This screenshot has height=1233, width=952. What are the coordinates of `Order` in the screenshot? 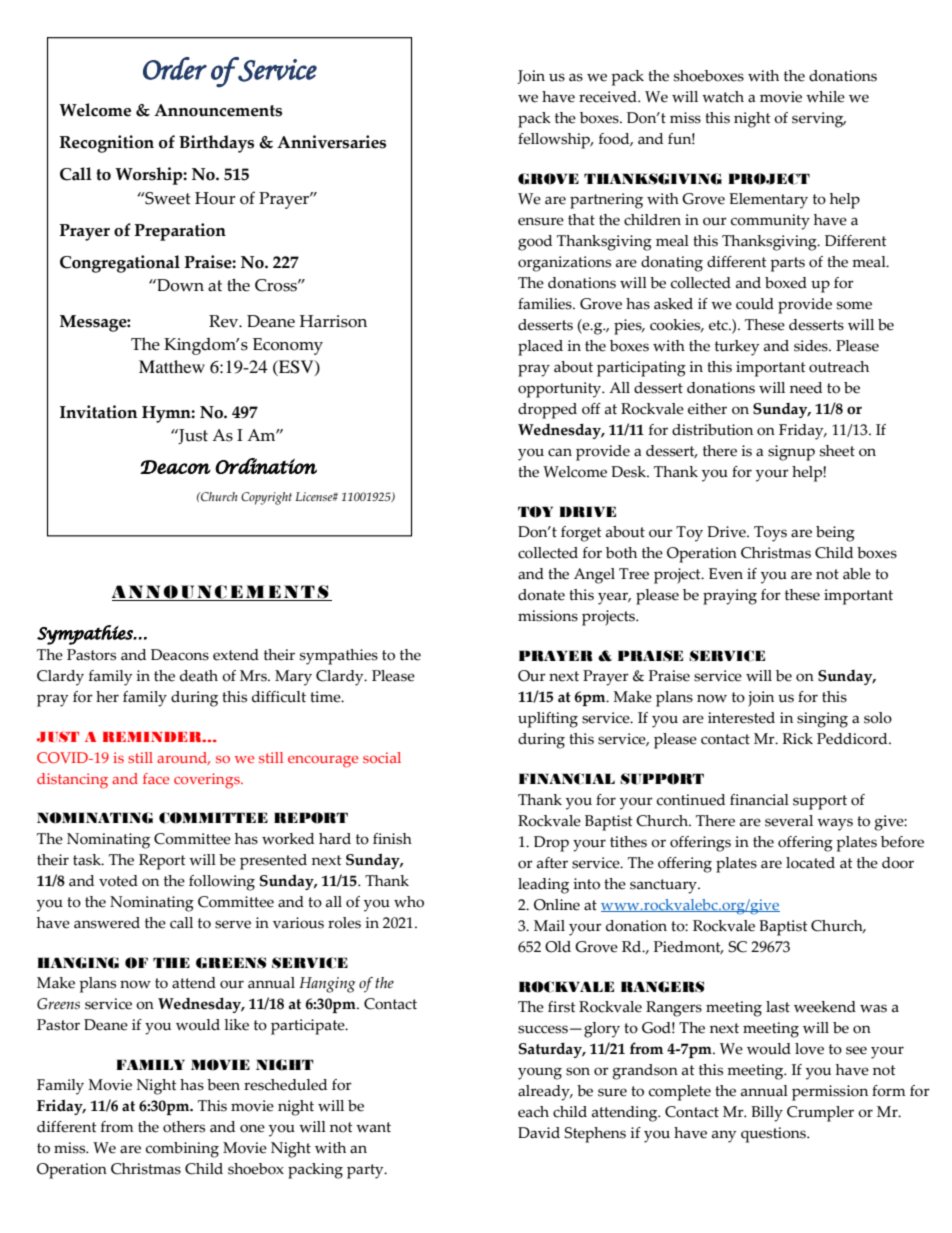 It's located at (175, 68).
